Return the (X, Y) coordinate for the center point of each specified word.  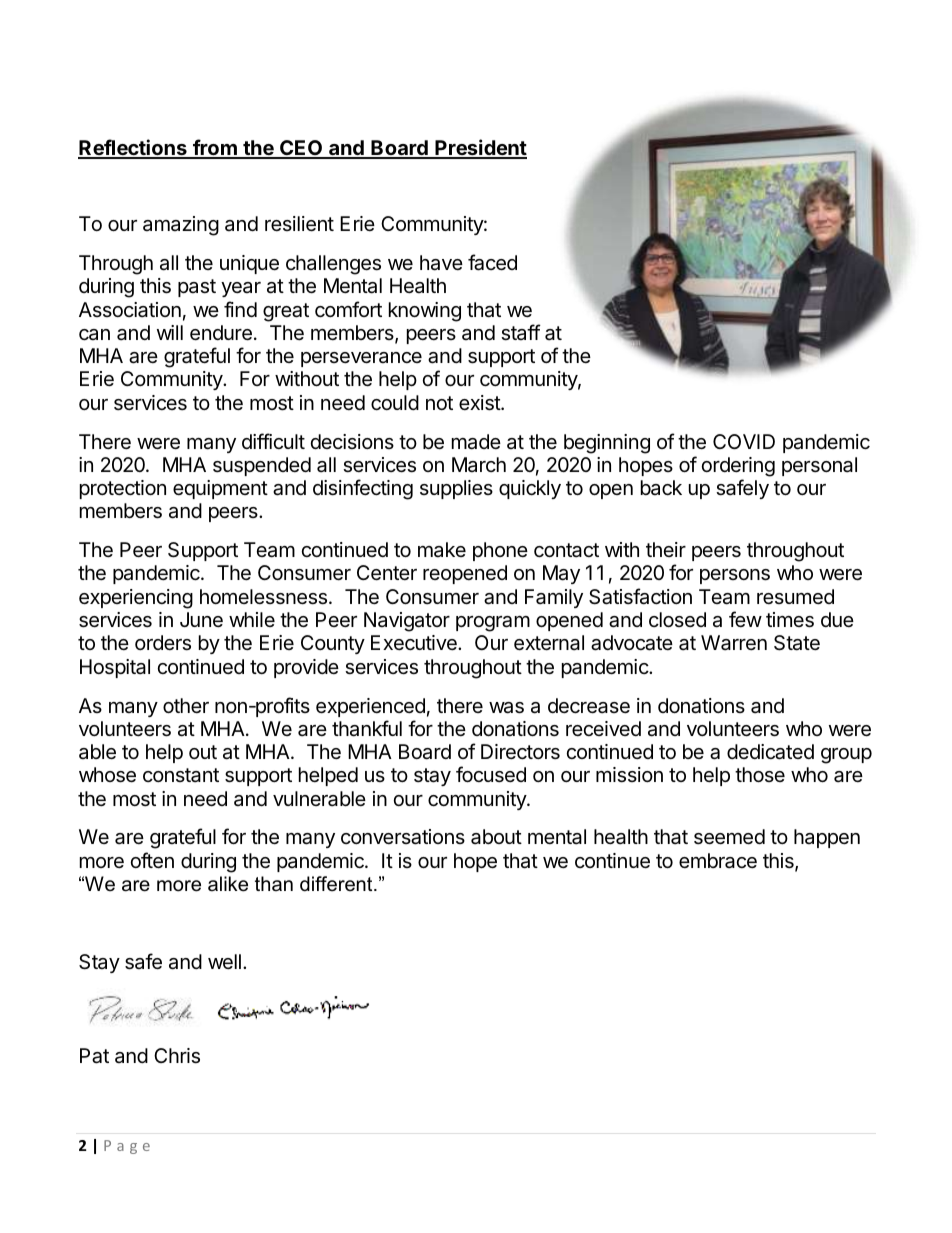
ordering (738, 467)
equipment (220, 489)
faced (492, 262)
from (215, 148)
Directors (520, 752)
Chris (177, 1056)
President (480, 148)
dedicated (770, 752)
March (479, 464)
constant (181, 775)
